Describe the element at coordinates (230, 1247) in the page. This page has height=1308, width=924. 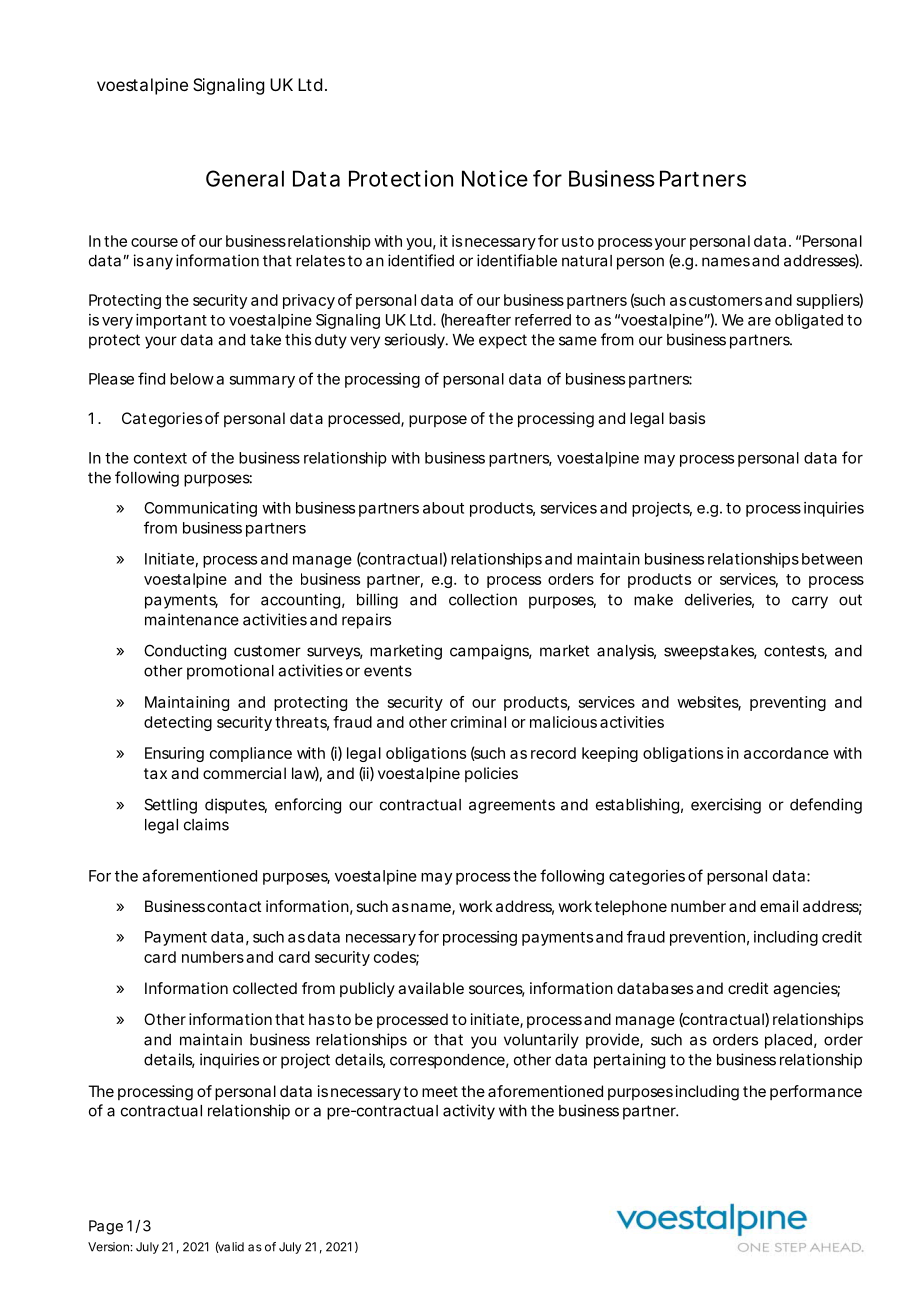
I see `valid` at that location.
